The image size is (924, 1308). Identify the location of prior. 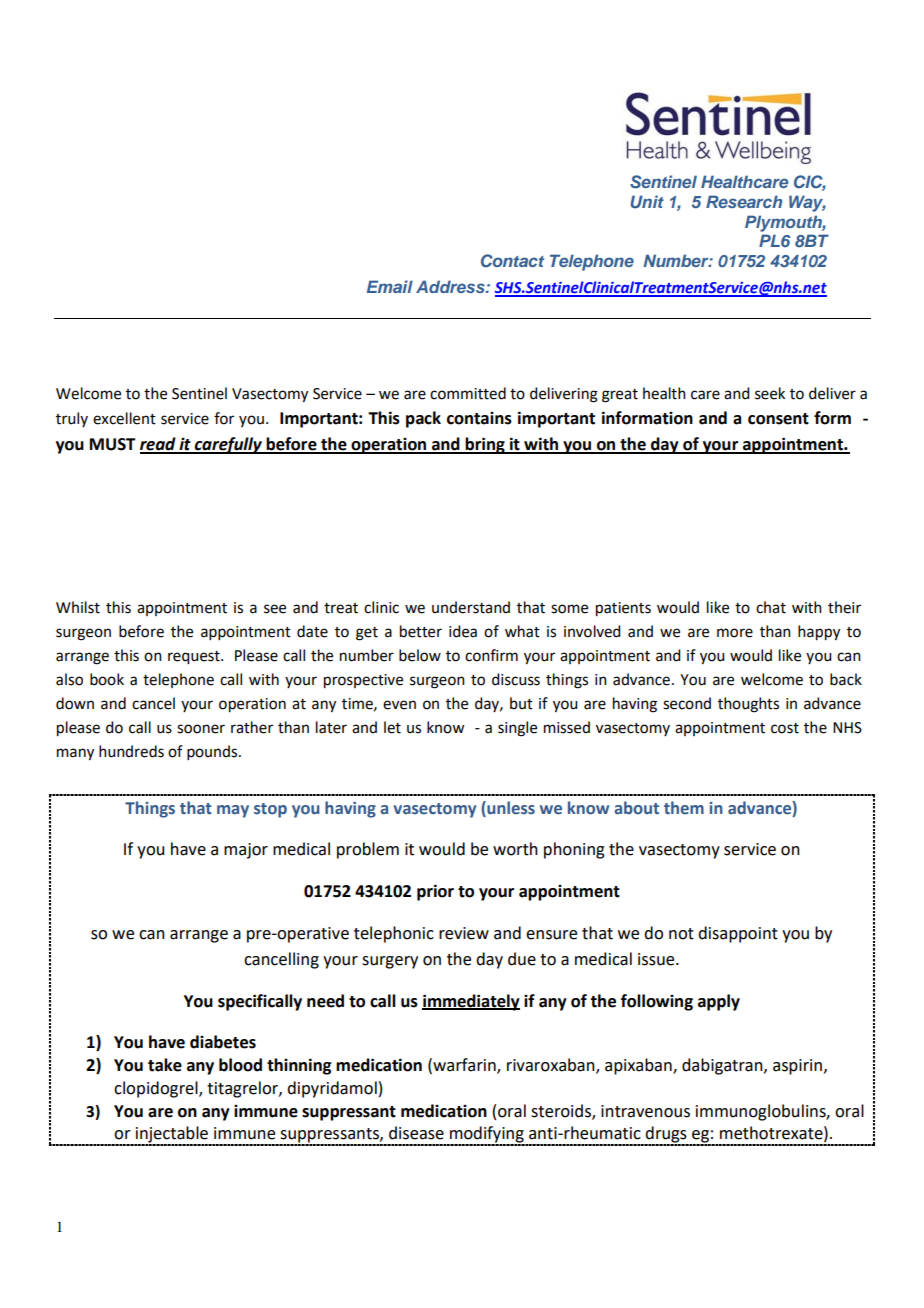
(435, 892).
